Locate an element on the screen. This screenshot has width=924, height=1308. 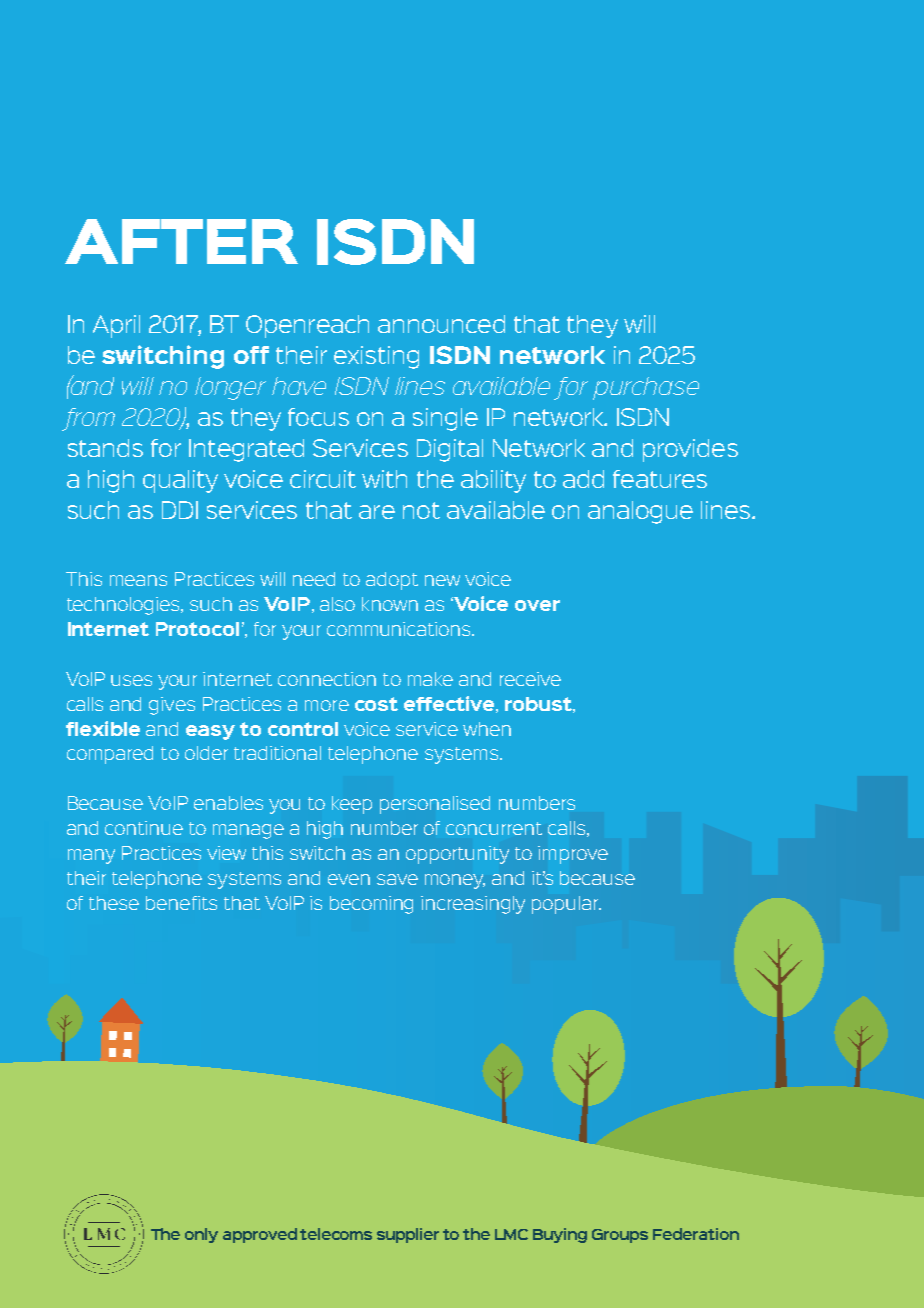
purchase is located at coordinates (646, 388).
